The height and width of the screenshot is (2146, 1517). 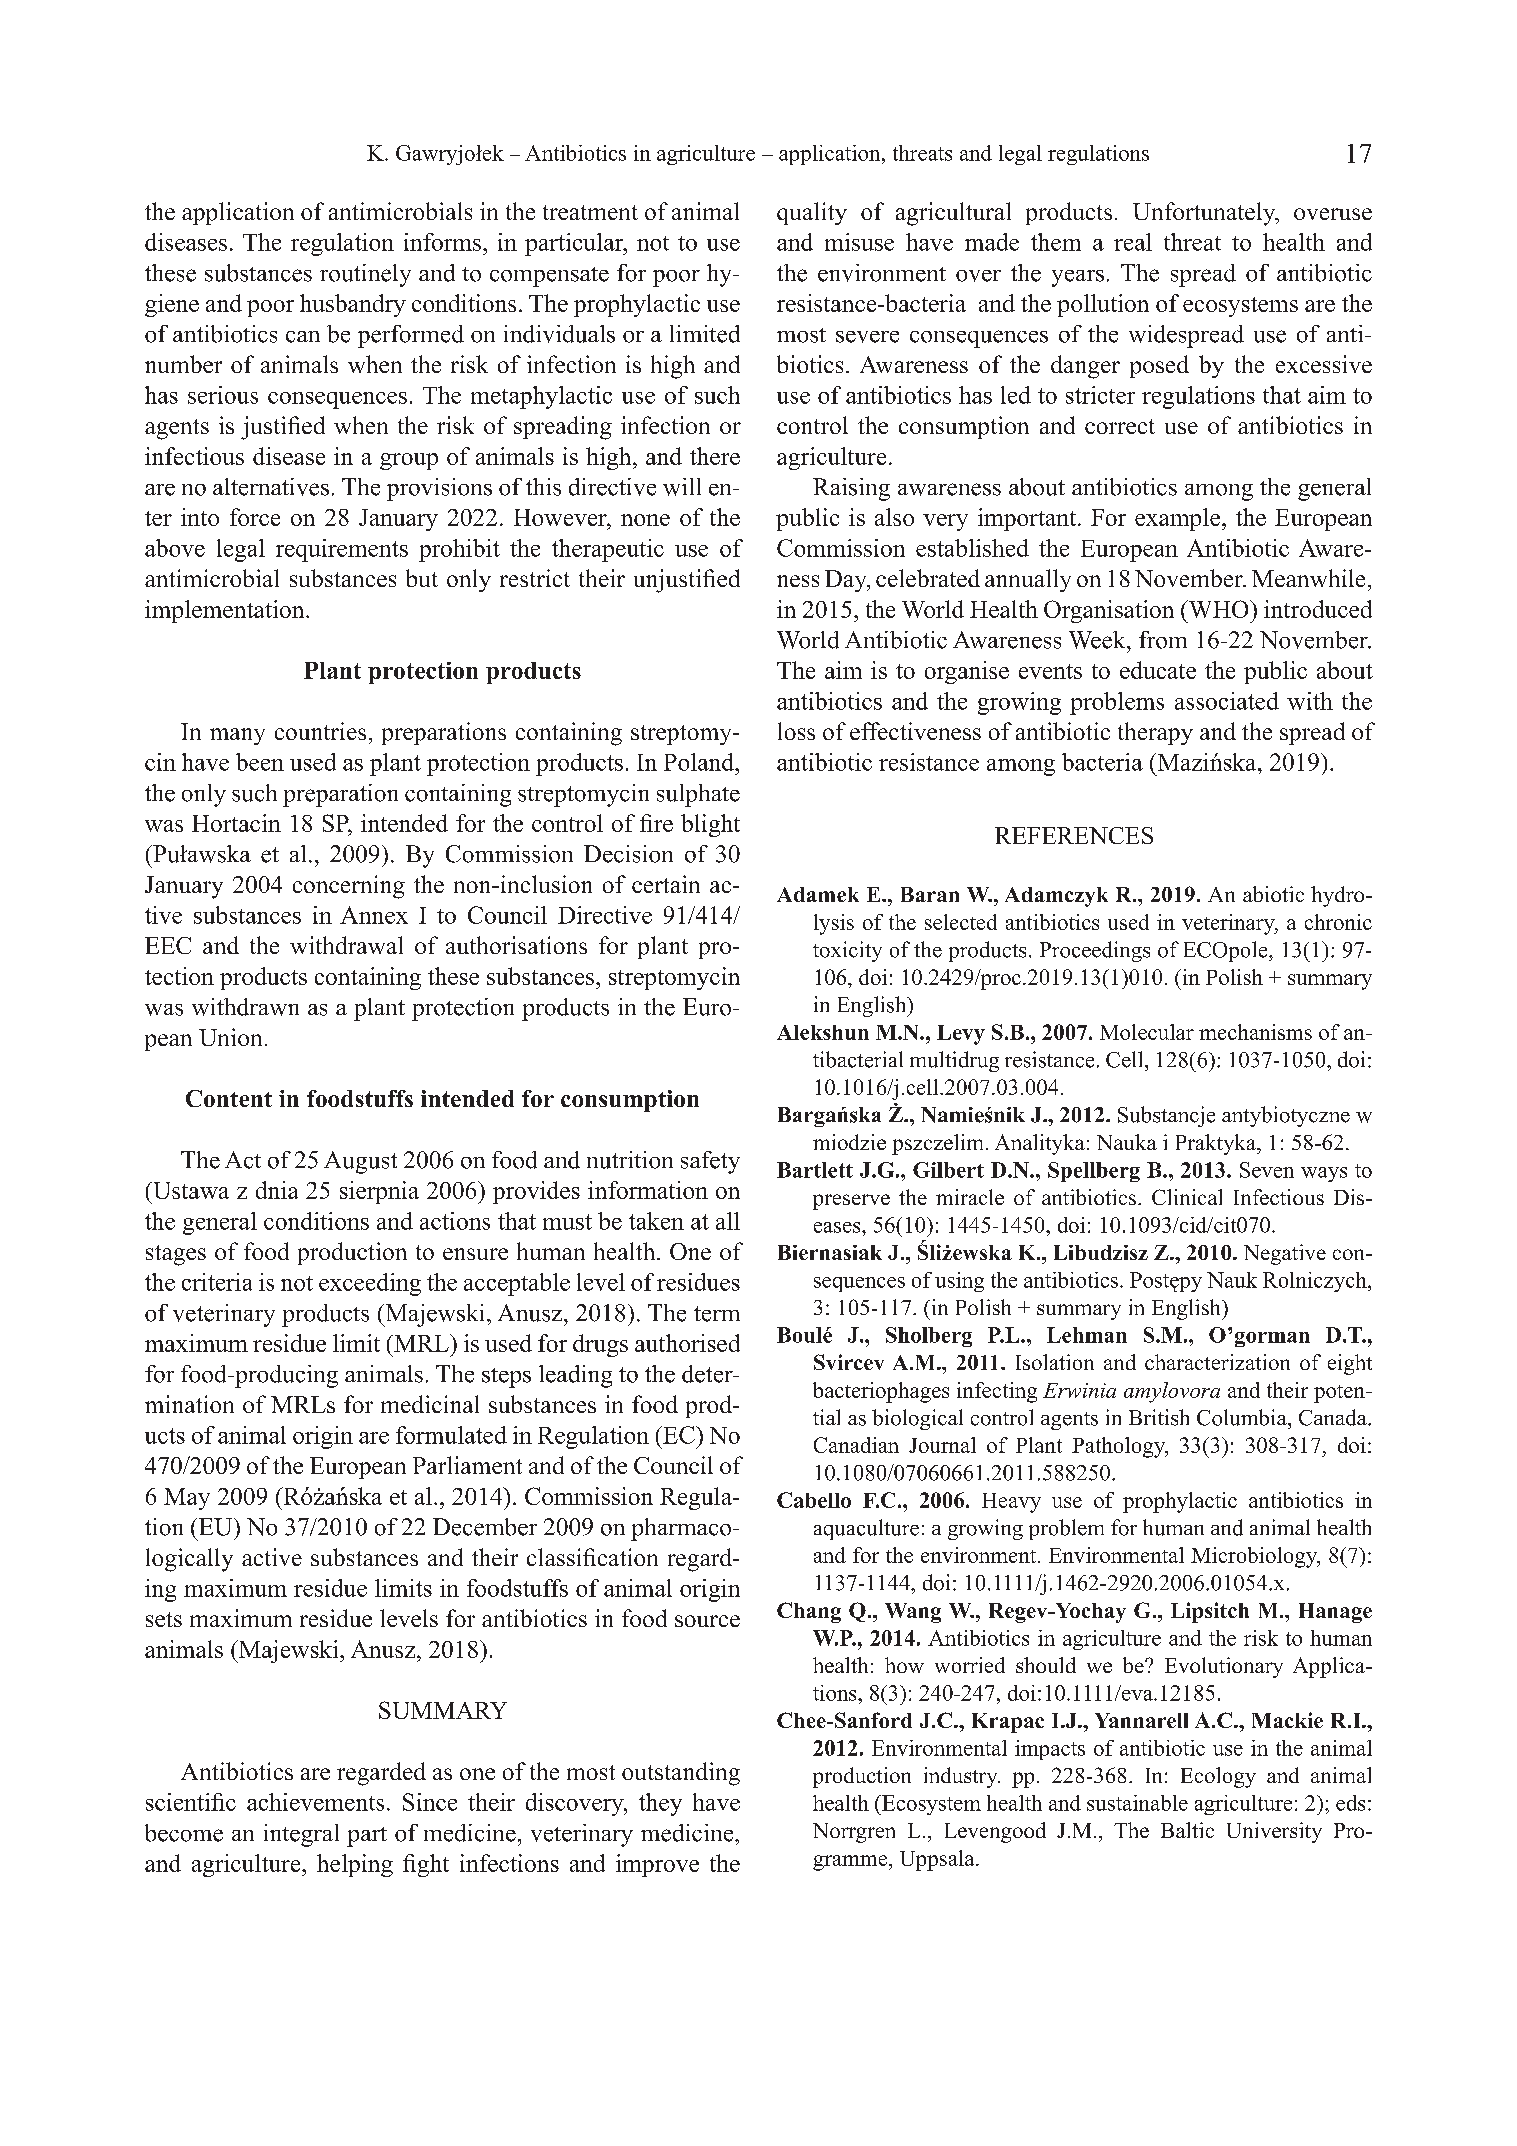 What do you see at coordinates (370, 1284) in the screenshot?
I see `exceeding` at bounding box center [370, 1284].
